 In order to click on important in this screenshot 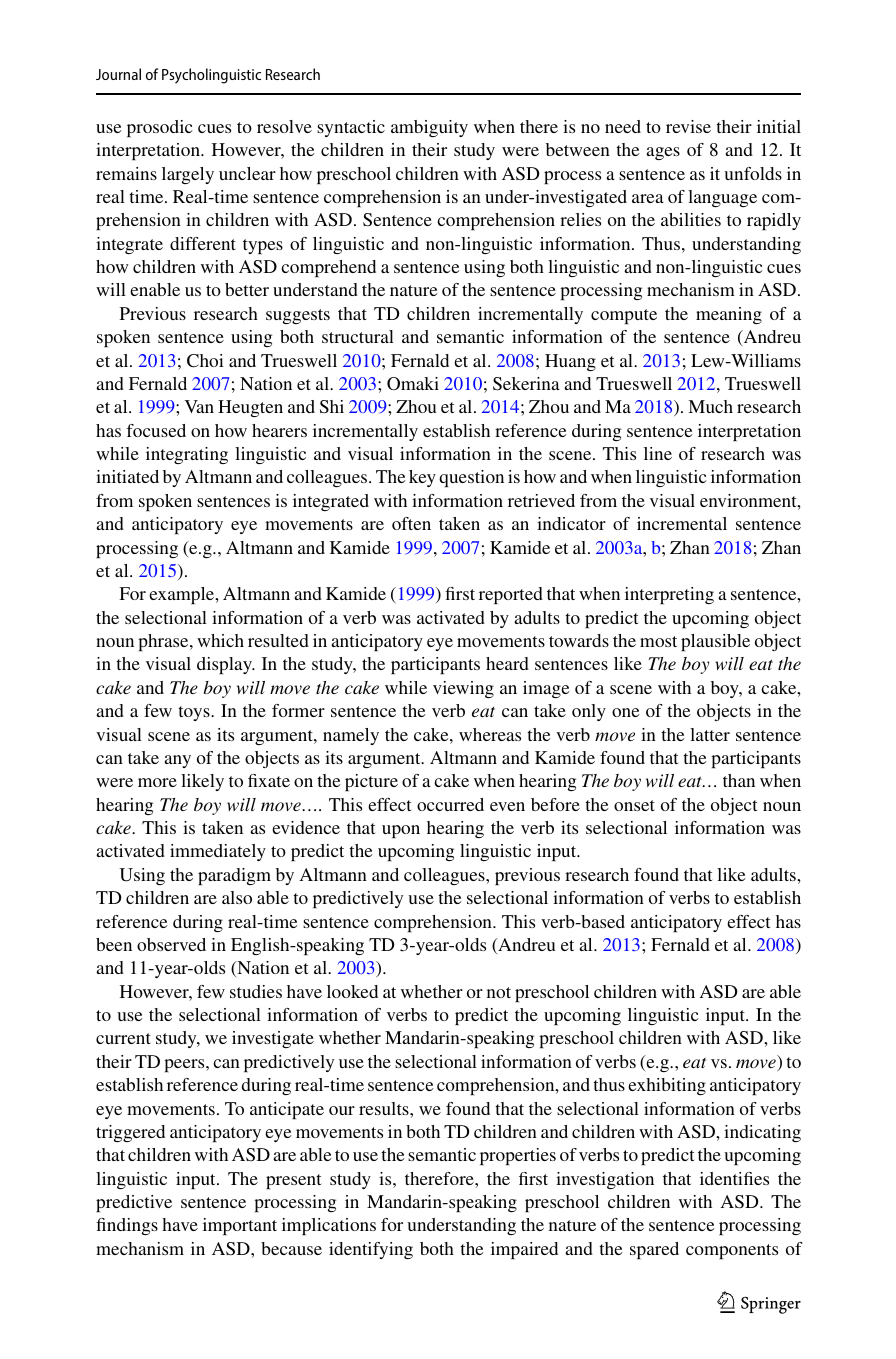, I will do `click(240, 1226)`.
